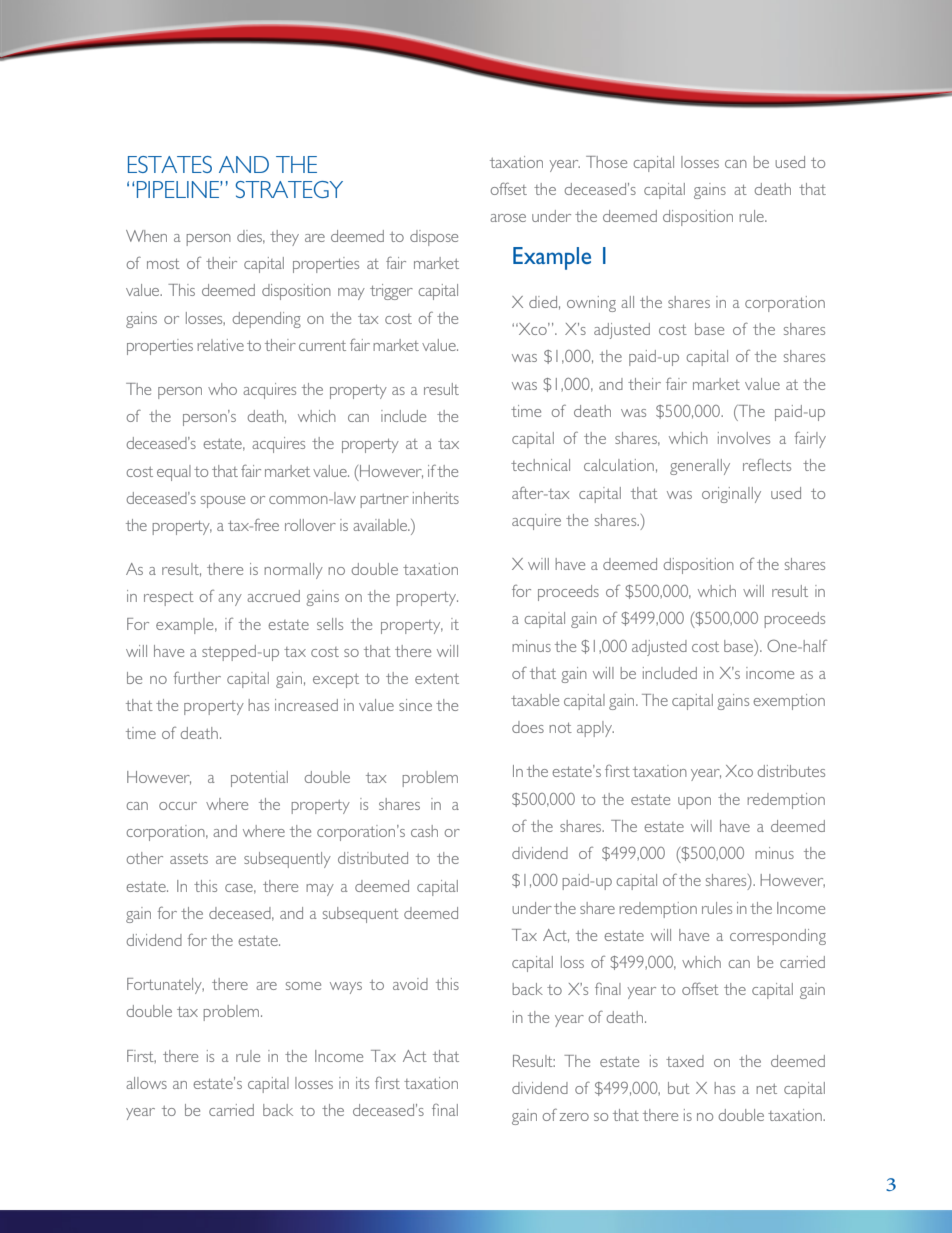 The height and width of the screenshot is (1233, 952). I want to click on allows, so click(146, 1083).
